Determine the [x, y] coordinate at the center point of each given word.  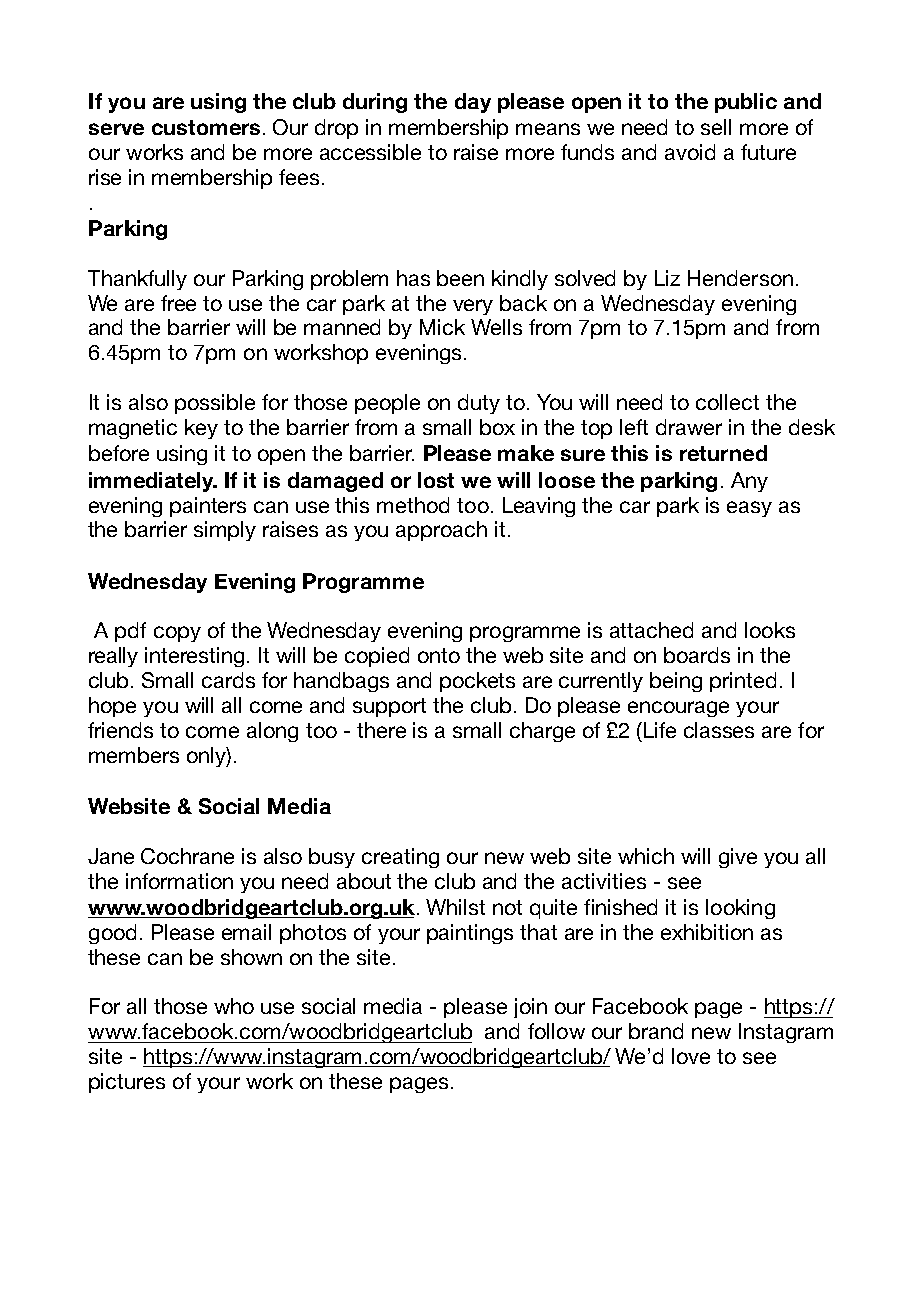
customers [206, 127]
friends [120, 730]
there [381, 730]
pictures [127, 1083]
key [201, 429]
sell [716, 127]
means [548, 129]
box [497, 427]
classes [719, 730]
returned [723, 453]
